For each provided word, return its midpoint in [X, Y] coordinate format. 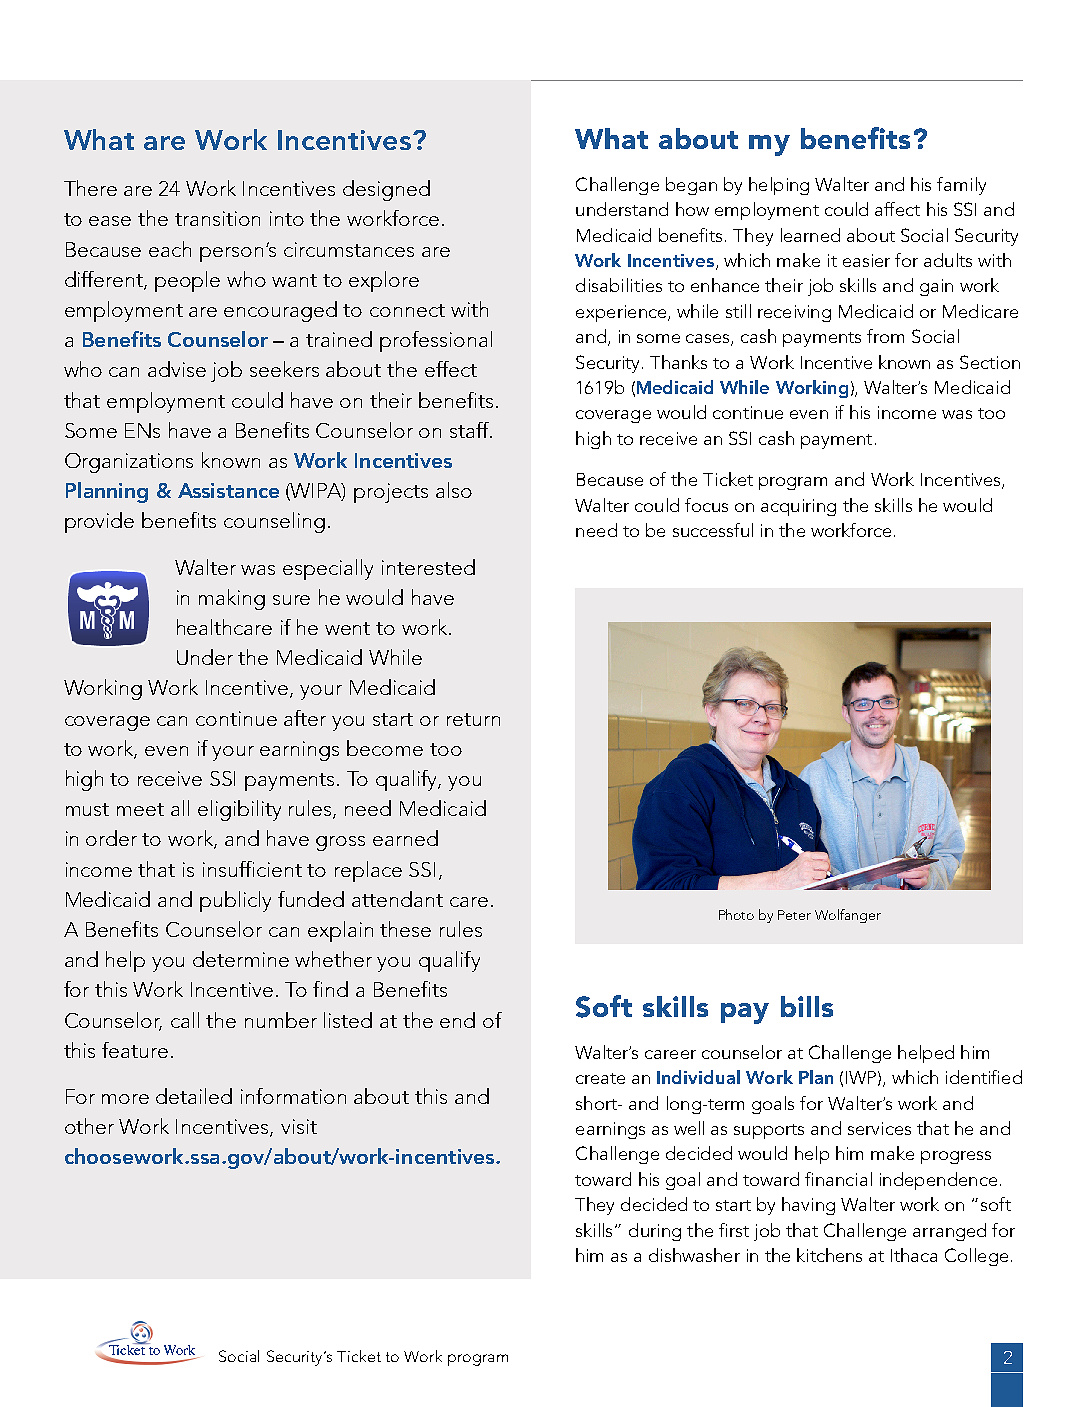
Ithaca [914, 1255]
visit [299, 1126]
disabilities [619, 285]
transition [217, 218]
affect [897, 209]
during [655, 1232]
